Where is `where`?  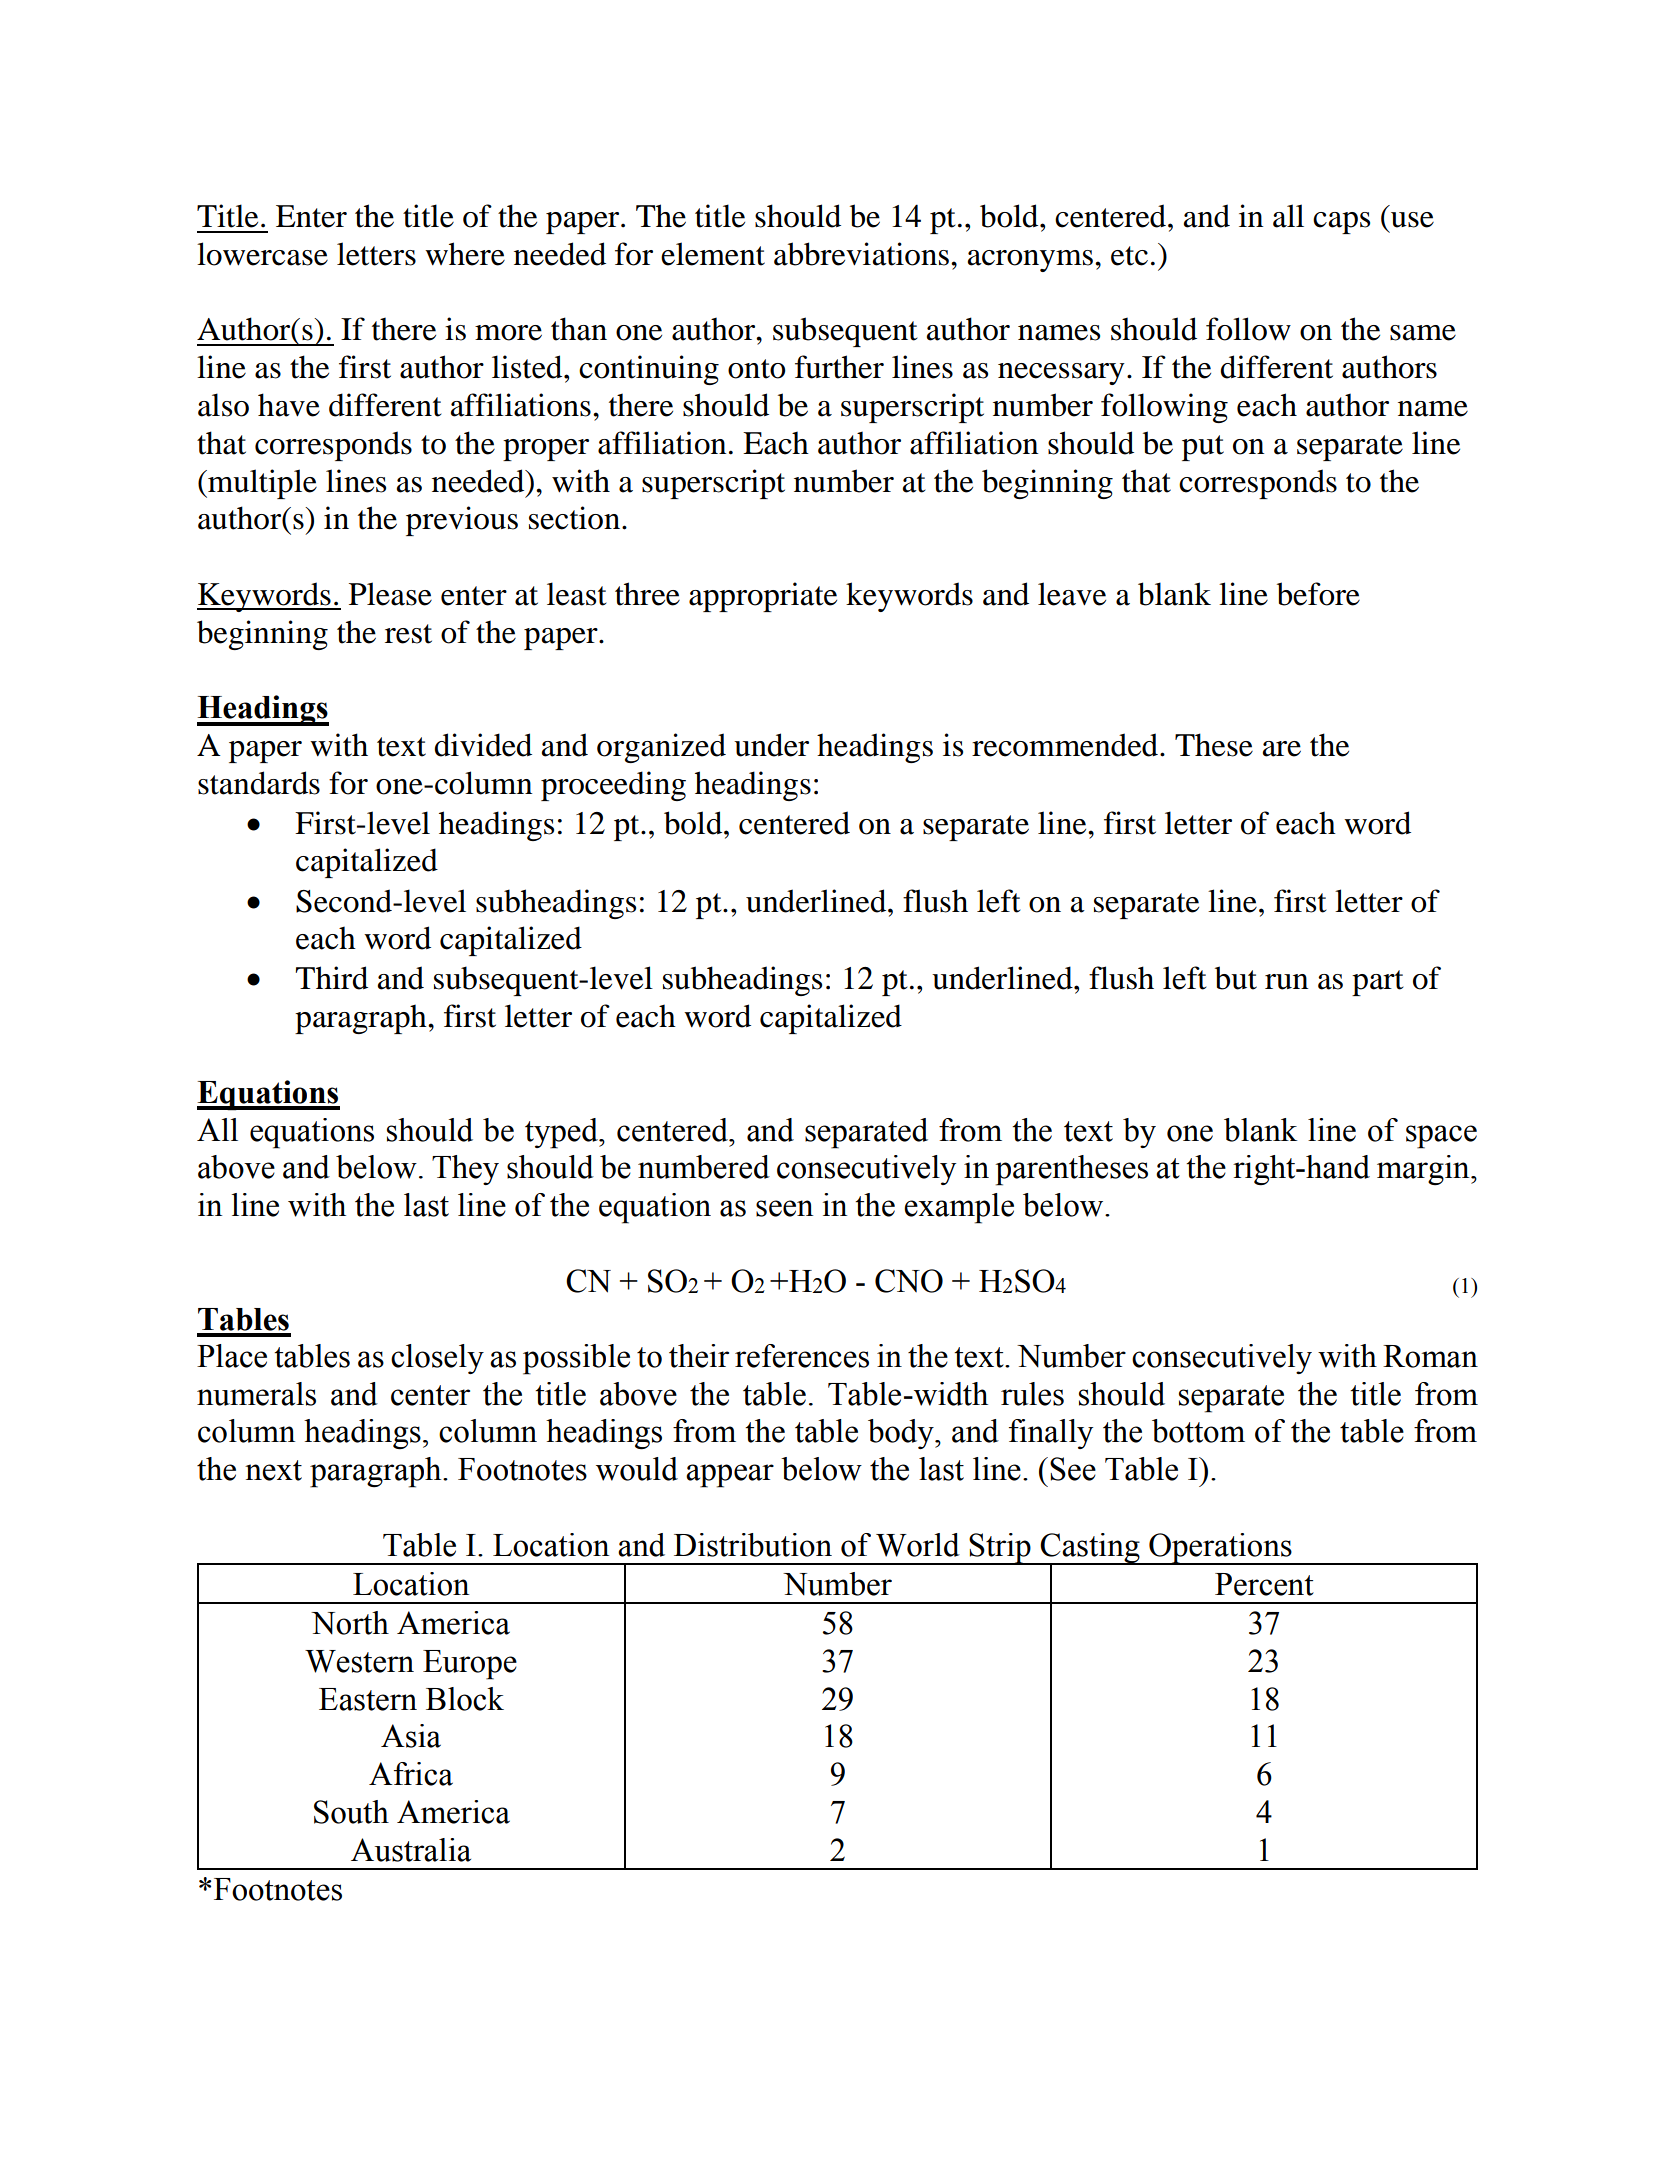
where is located at coordinates (465, 254).
